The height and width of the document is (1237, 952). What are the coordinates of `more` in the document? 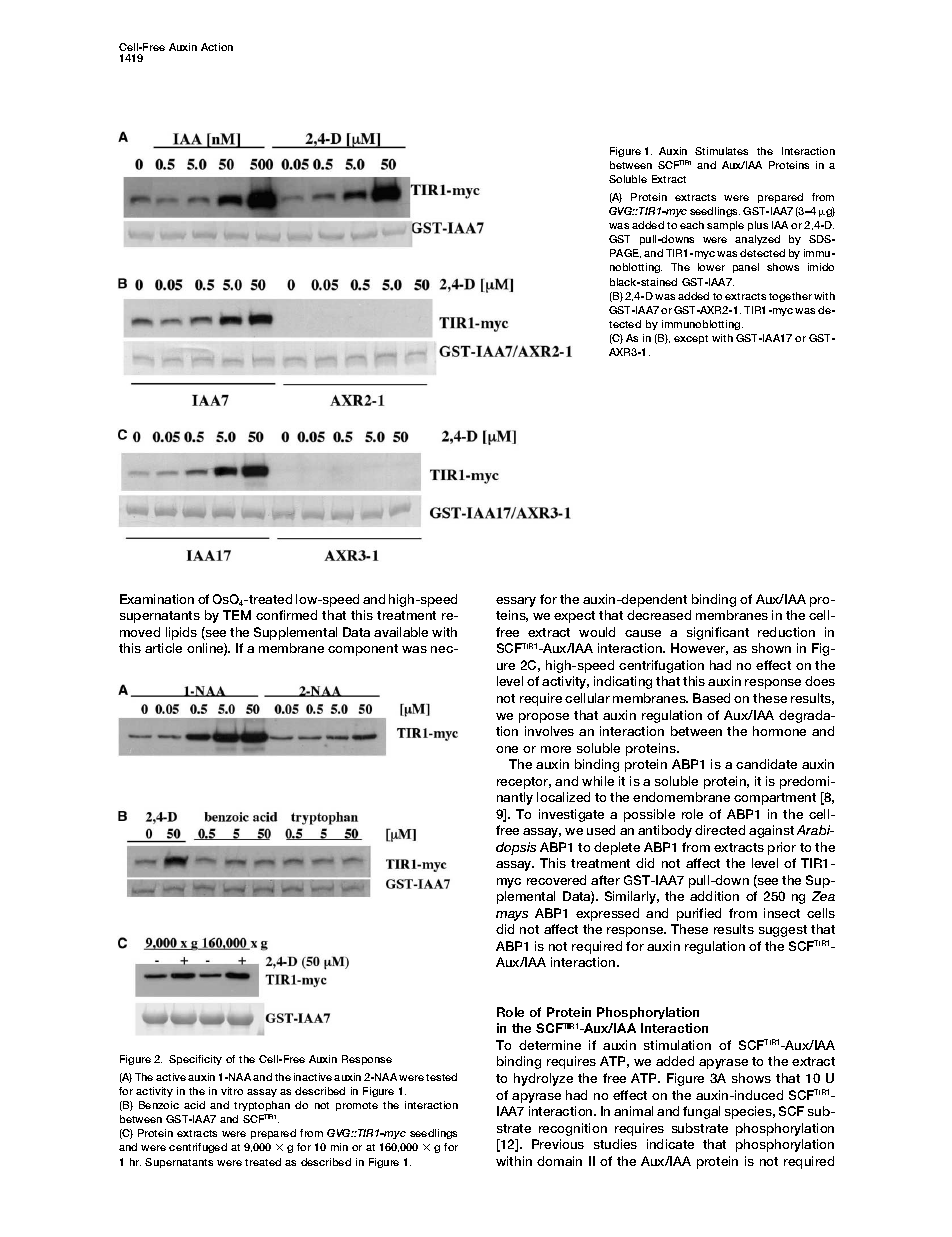 It's located at (556, 749).
